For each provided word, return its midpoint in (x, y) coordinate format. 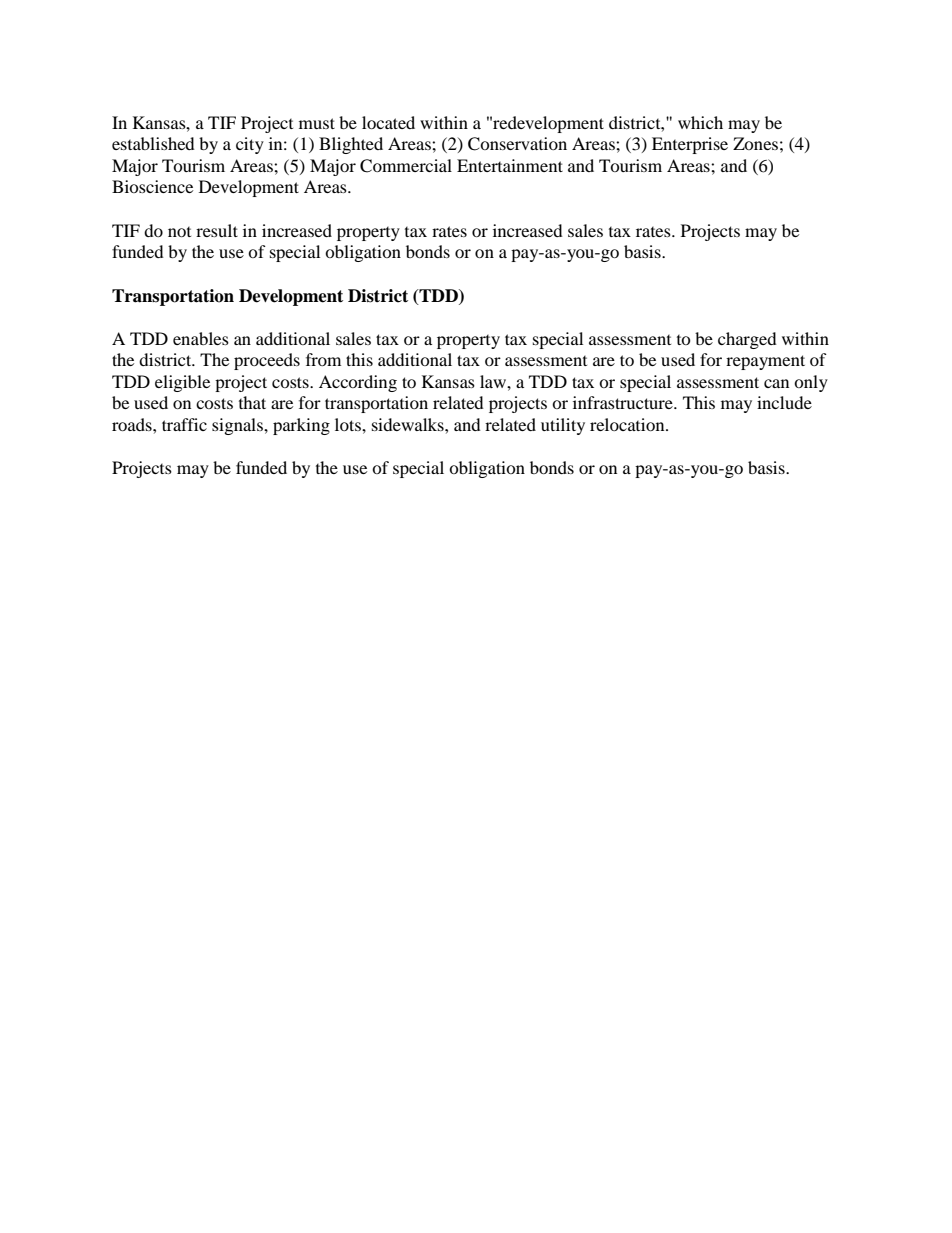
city (250, 145)
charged (747, 340)
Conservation (517, 144)
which (700, 122)
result (217, 230)
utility (563, 426)
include (784, 402)
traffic (184, 424)
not (179, 232)
